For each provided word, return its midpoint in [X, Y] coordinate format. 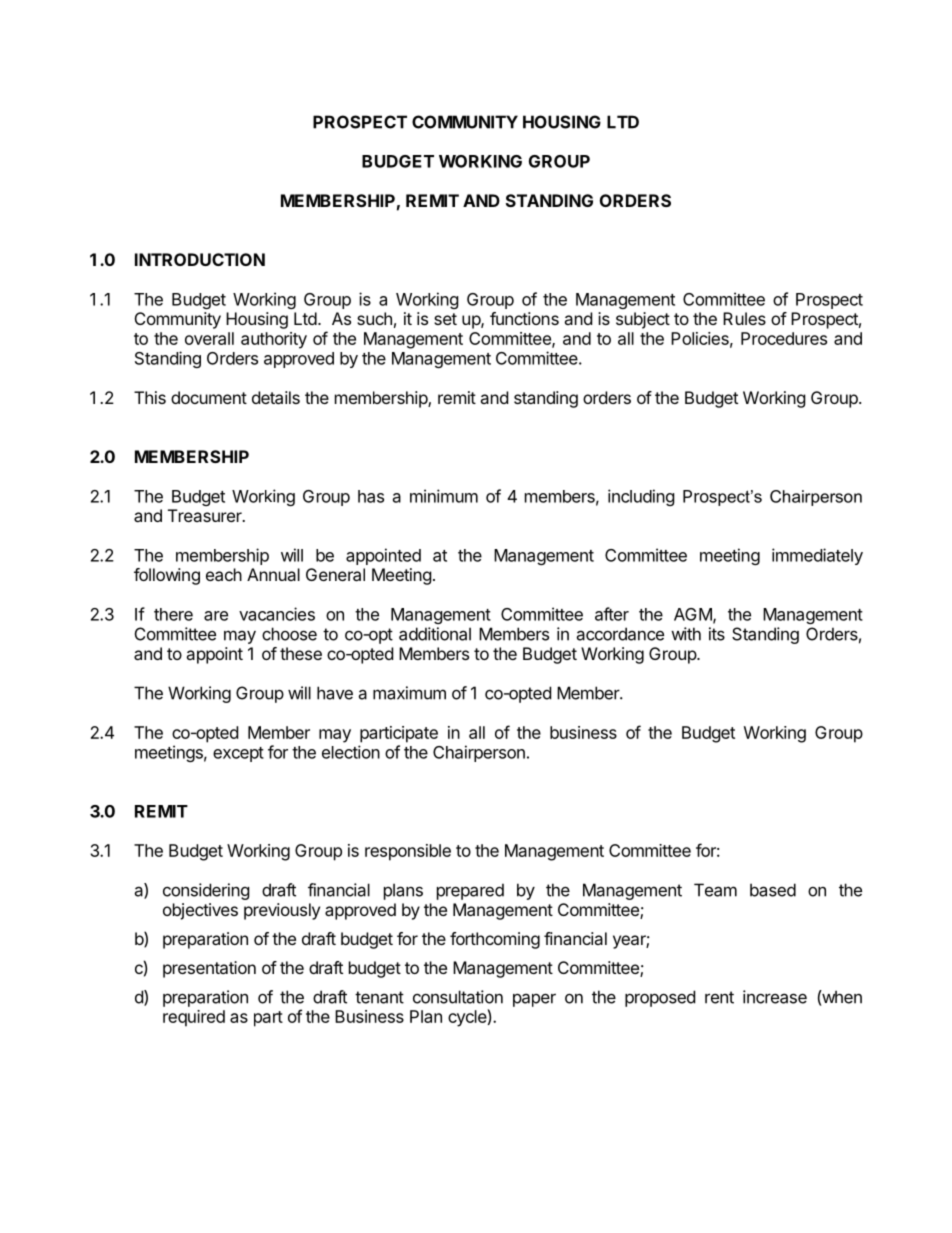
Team [715, 890]
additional [435, 634]
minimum [444, 496]
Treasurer [206, 515]
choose [289, 634]
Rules [744, 318]
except [238, 754]
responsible [408, 852]
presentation [209, 969]
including [641, 497]
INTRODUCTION [200, 259]
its [717, 634]
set [445, 319]
